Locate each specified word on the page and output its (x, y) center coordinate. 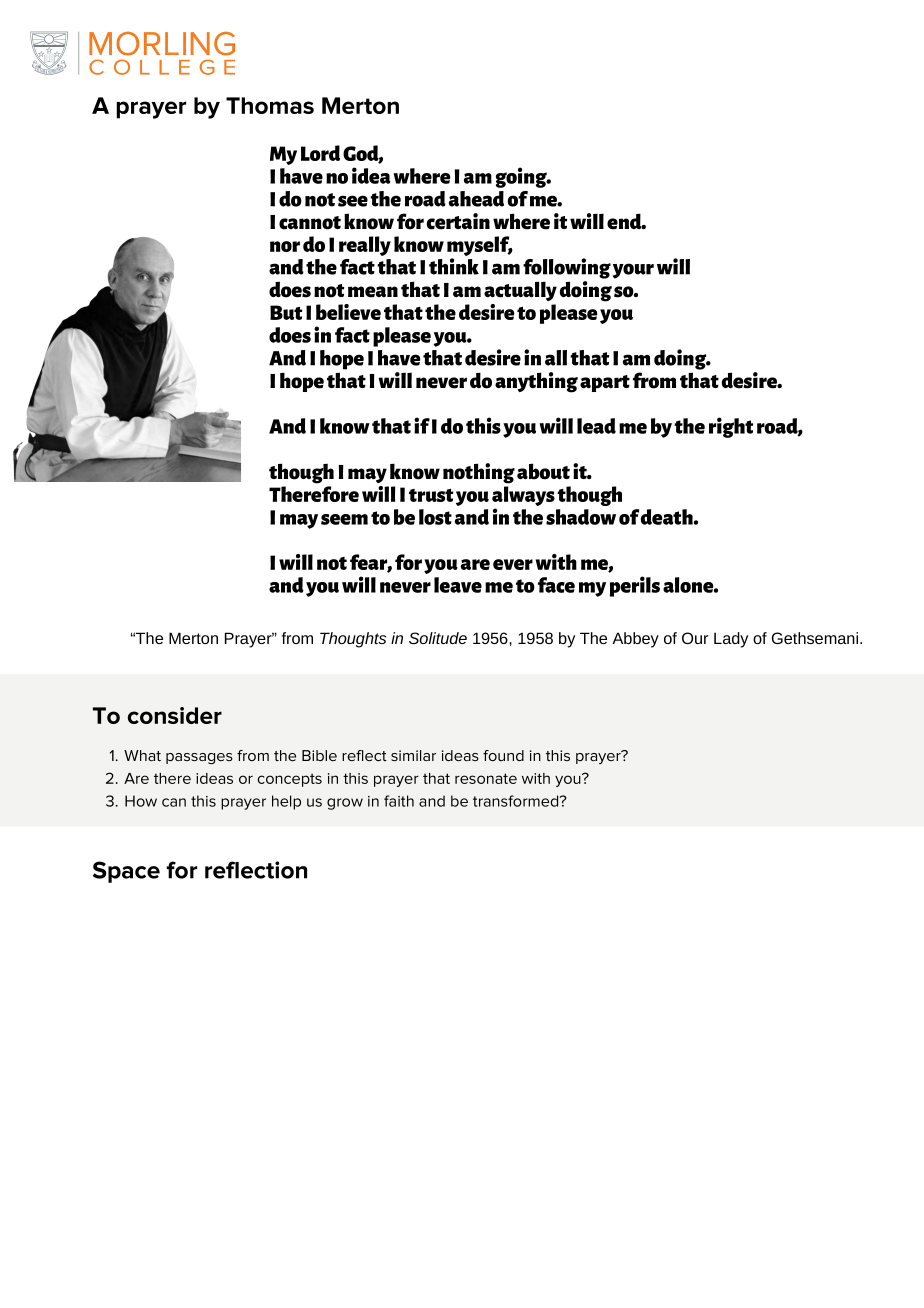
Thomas (270, 105)
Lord (320, 153)
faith (399, 801)
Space (126, 872)
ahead (476, 199)
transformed (515, 801)
